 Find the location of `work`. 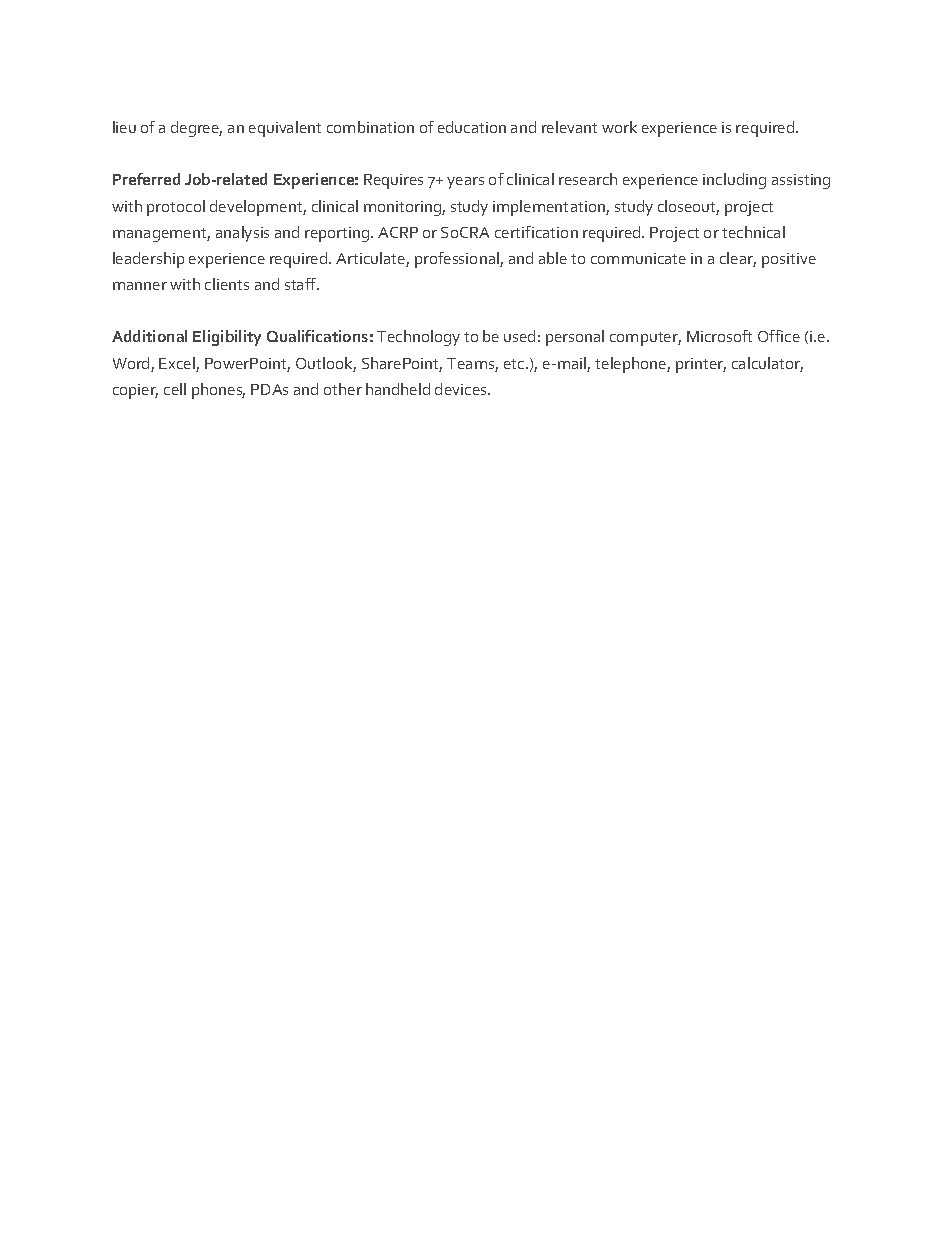

work is located at coordinates (619, 127).
